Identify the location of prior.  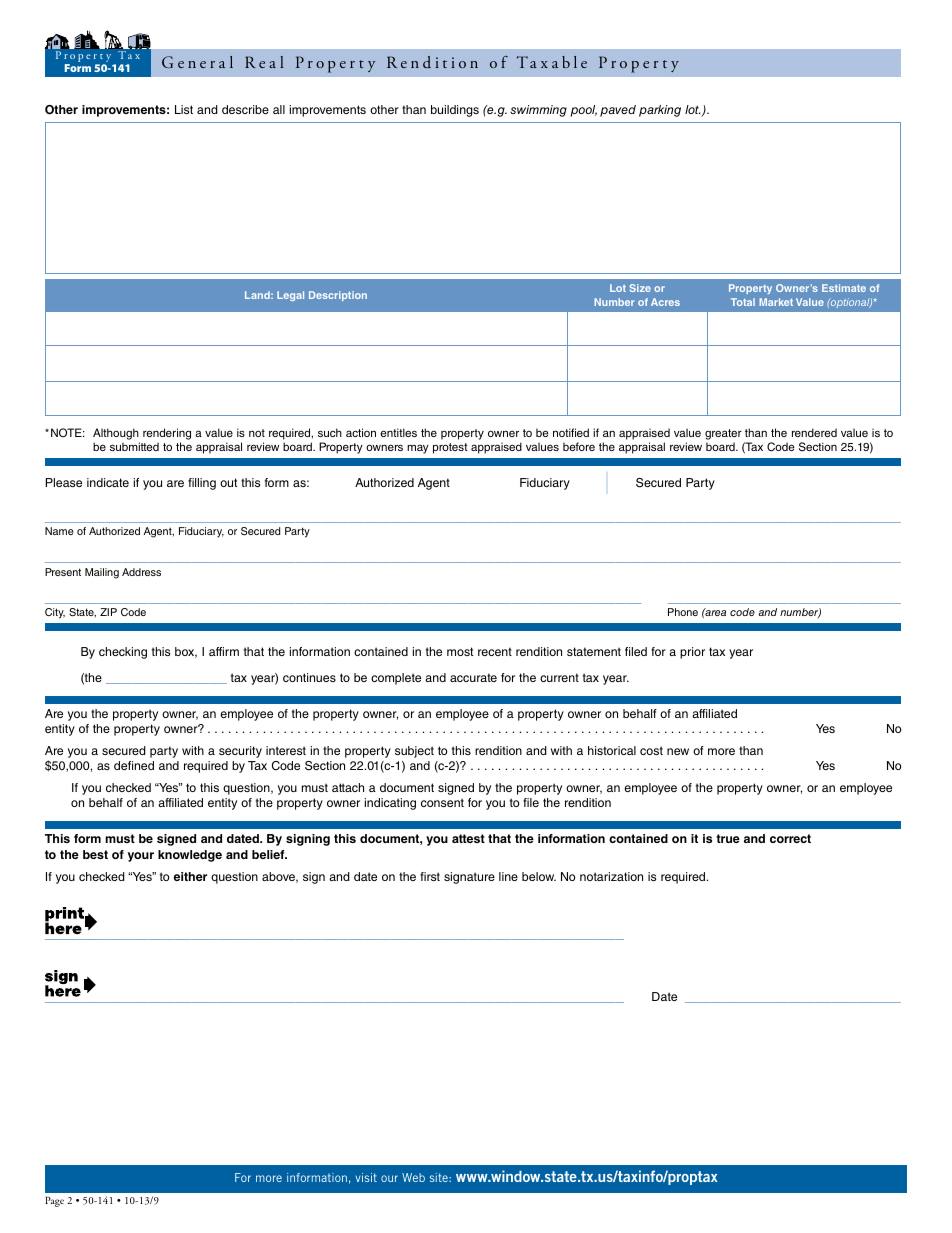
(692, 653).
